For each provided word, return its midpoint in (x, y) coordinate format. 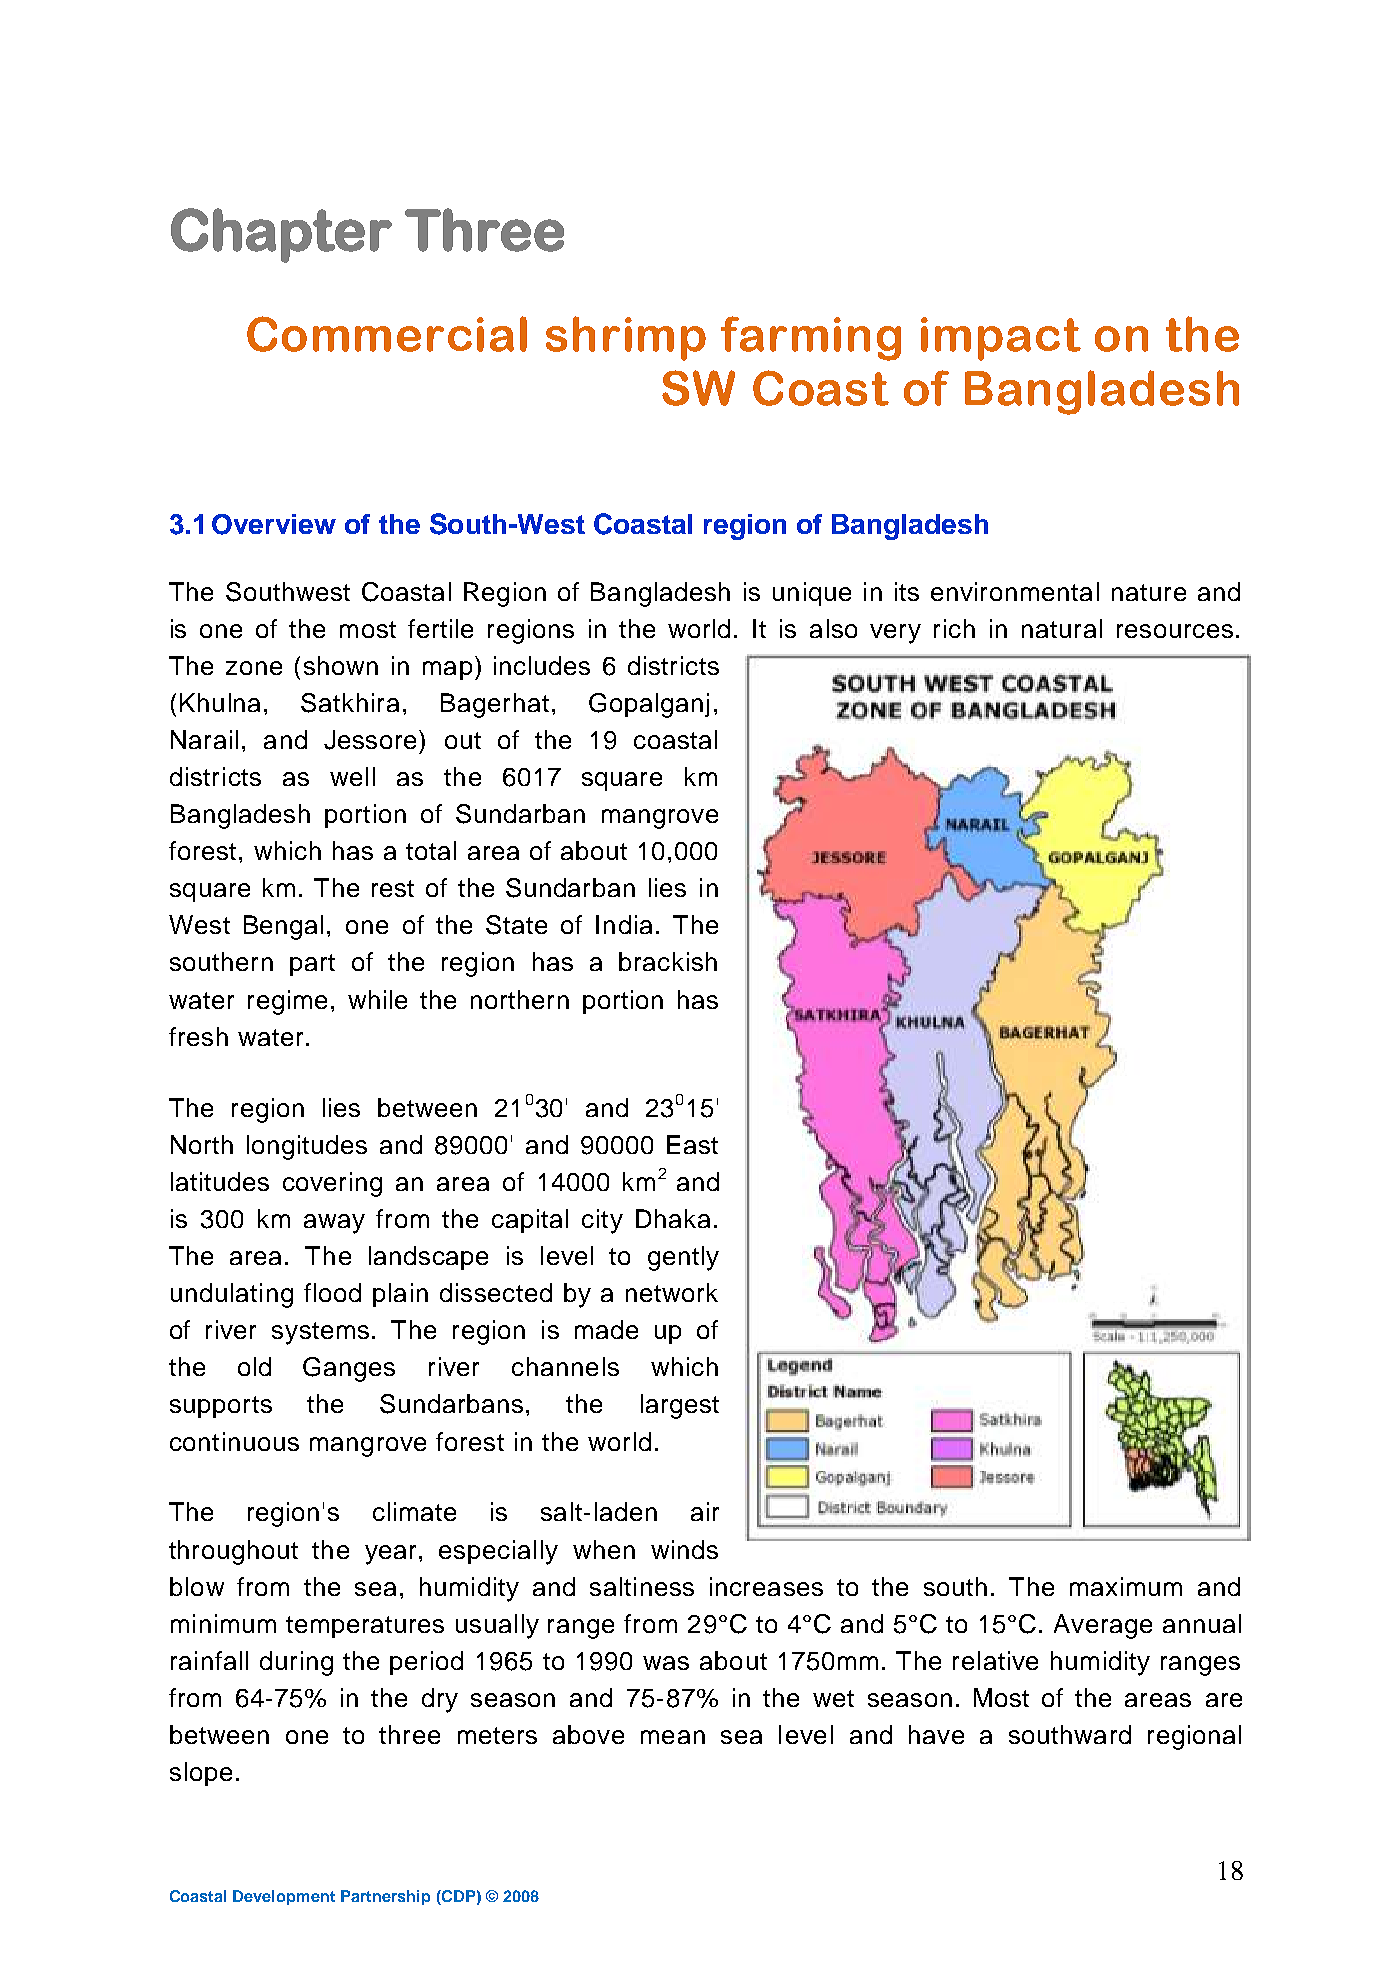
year (390, 1555)
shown (341, 665)
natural (1062, 628)
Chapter (281, 235)
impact (1001, 339)
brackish (668, 961)
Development (284, 1897)
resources (1175, 631)
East (692, 1144)
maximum (1126, 1586)
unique (812, 594)
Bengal (283, 927)
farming (811, 338)
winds (684, 1549)
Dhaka (673, 1218)
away (334, 1224)
